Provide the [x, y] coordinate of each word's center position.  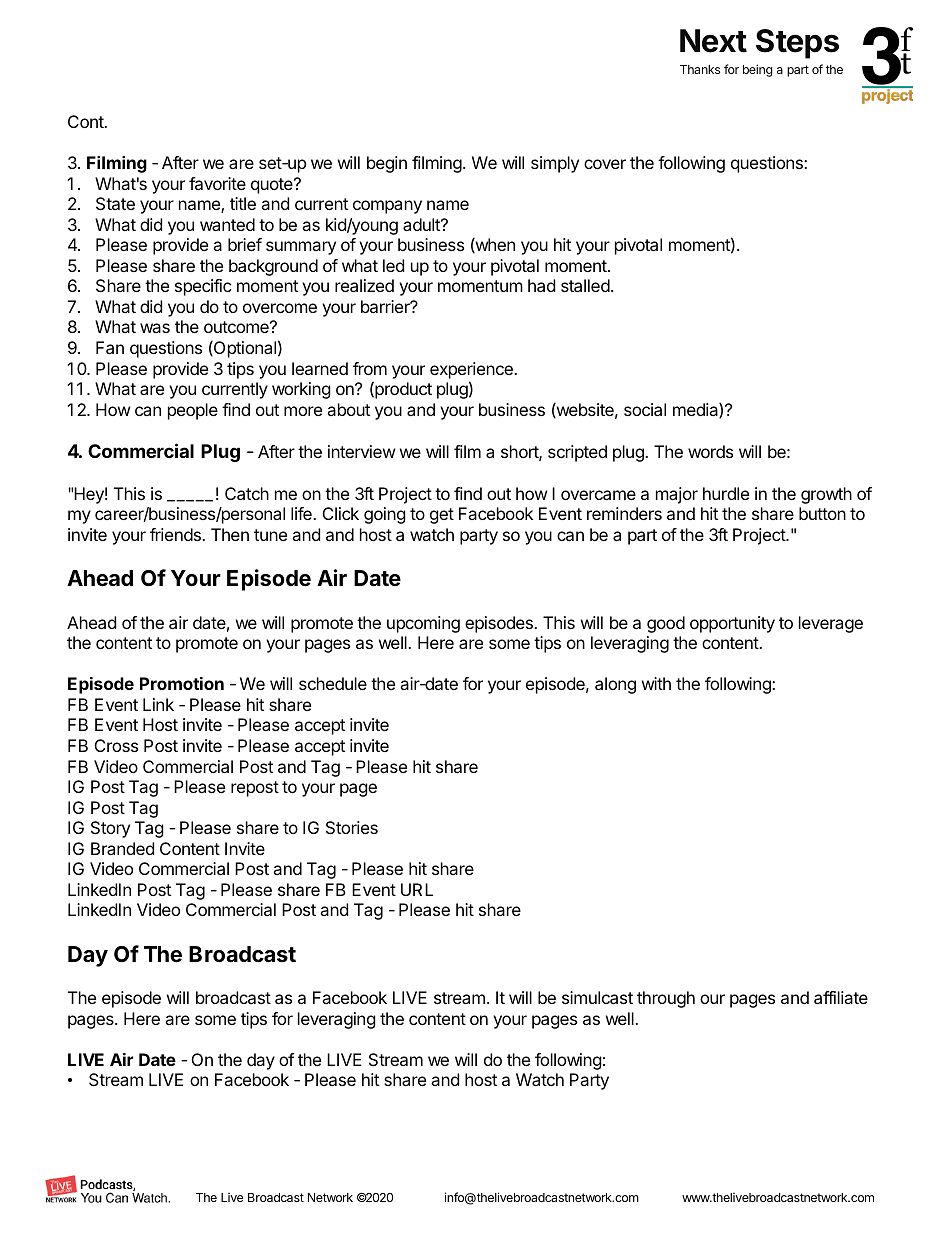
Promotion [182, 683]
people [193, 411]
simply [555, 164]
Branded [122, 848]
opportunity [732, 624]
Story [110, 829]
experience [472, 370]
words [710, 451]
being [758, 70]
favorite [217, 183]
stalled [585, 285]
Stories [352, 827]
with [656, 683]
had [542, 285]
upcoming [423, 624]
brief [245, 244]
